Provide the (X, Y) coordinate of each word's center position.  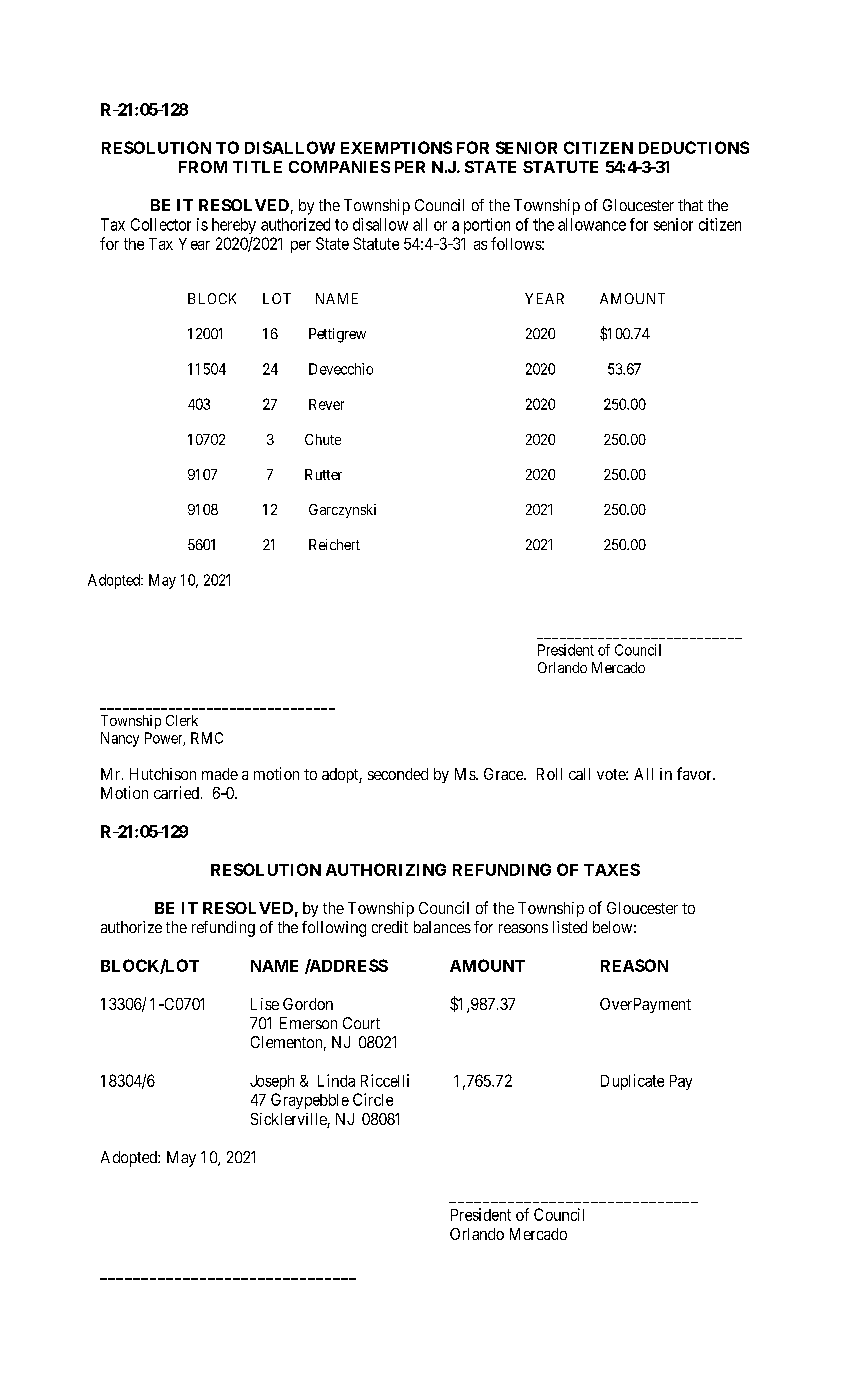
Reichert (334, 544)
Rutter (323, 474)
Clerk (182, 720)
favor (695, 773)
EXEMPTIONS (396, 147)
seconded (398, 774)
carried (176, 792)
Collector (161, 224)
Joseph (272, 1082)
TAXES (612, 869)
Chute (323, 439)
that (690, 205)
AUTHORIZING (386, 869)
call (579, 774)
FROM (203, 167)
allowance (592, 224)
